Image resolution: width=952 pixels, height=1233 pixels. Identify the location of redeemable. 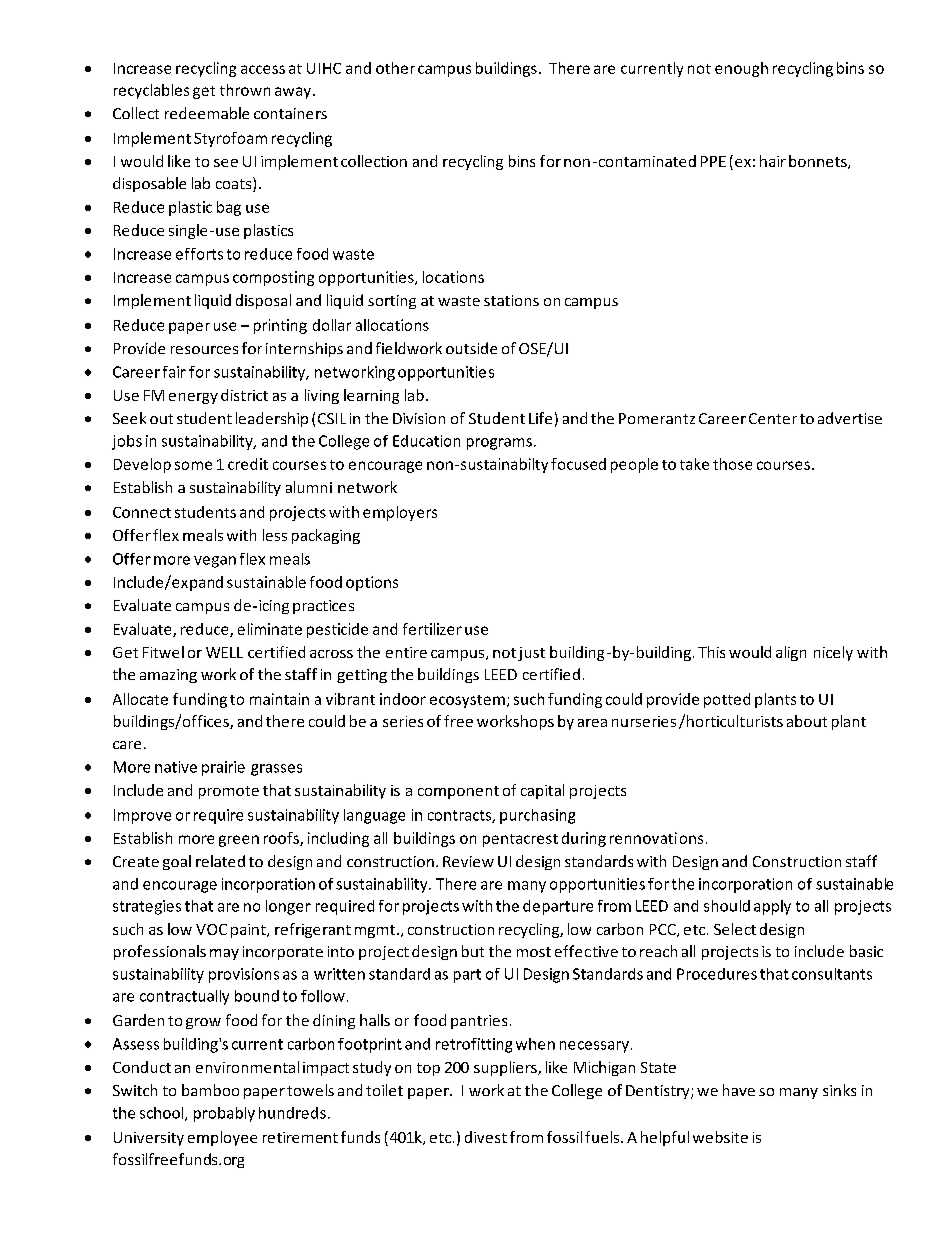
(207, 113).
